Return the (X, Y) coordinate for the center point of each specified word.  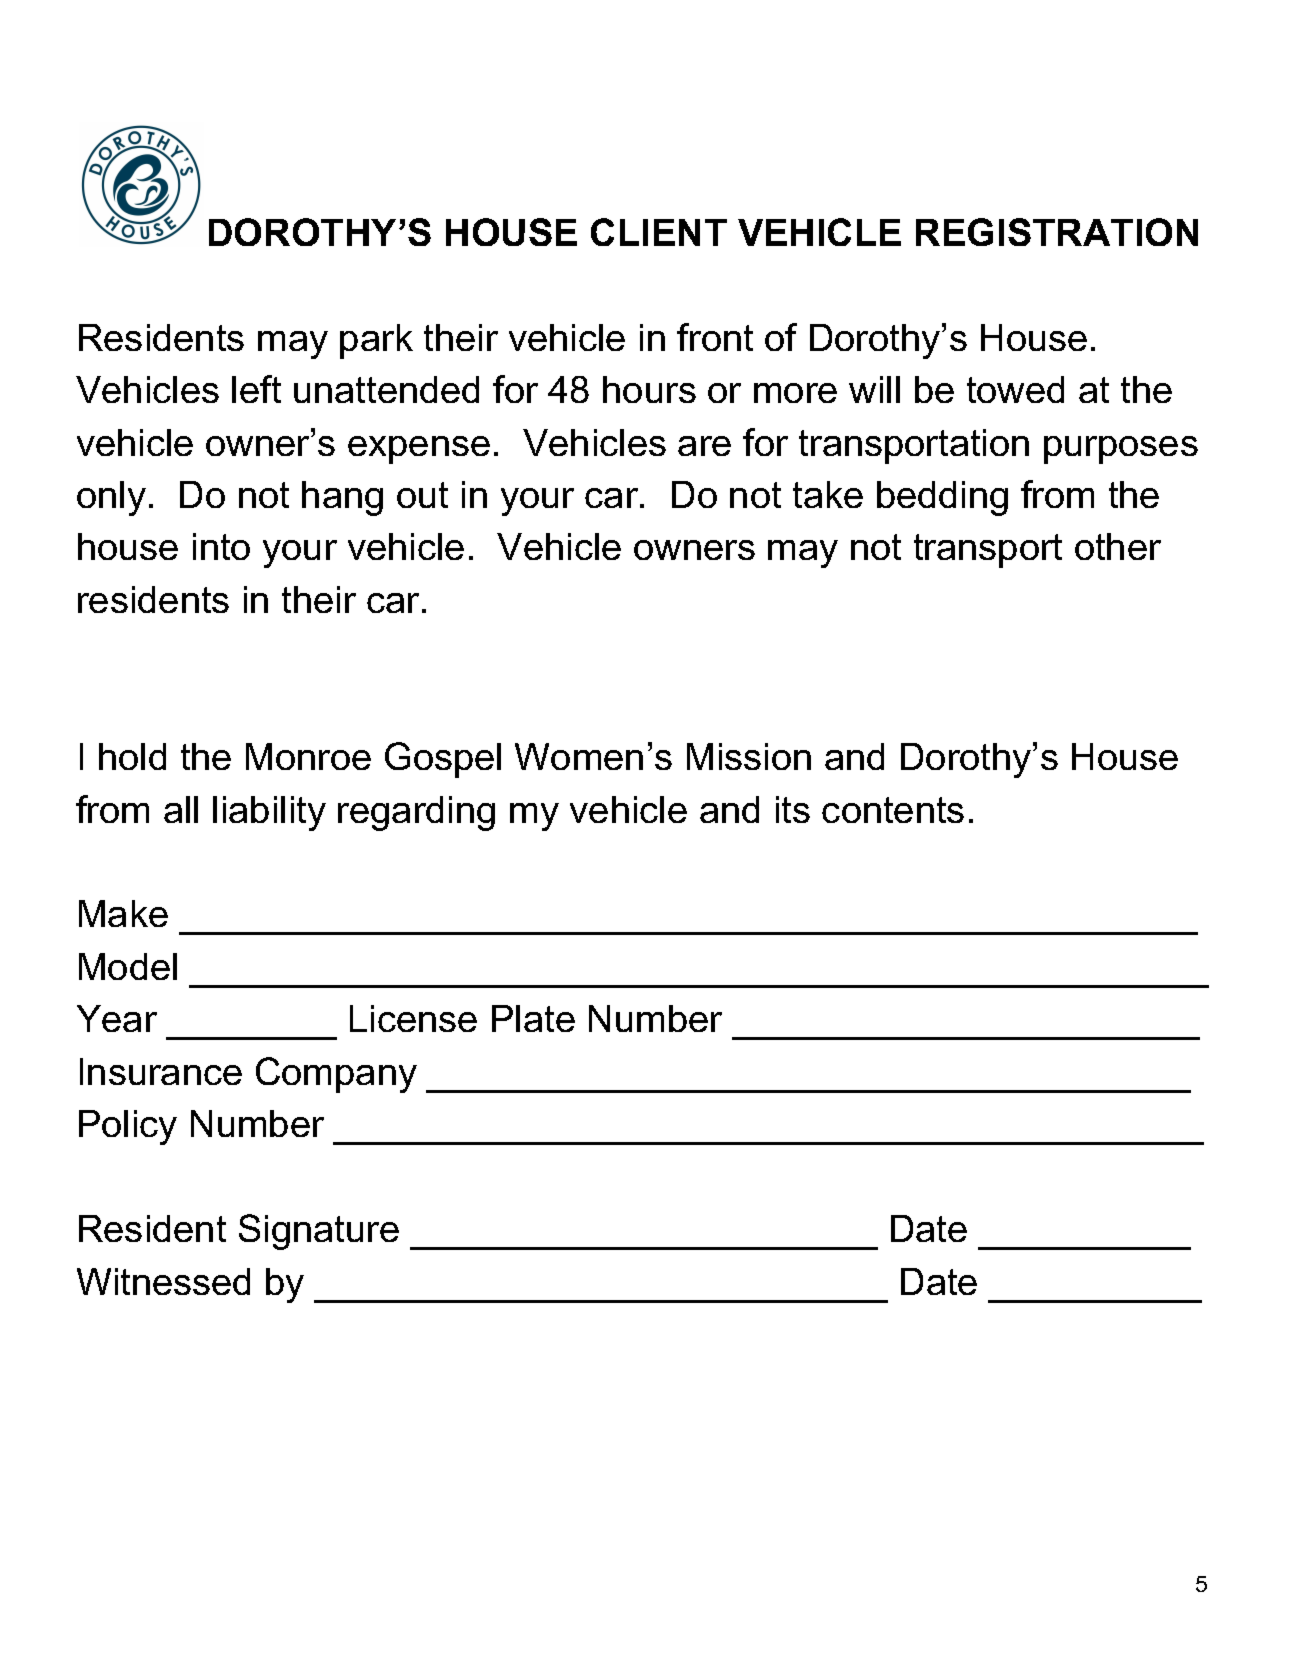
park (376, 341)
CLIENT (659, 232)
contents (893, 810)
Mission (749, 756)
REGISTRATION (1057, 232)
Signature (319, 1232)
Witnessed (163, 1281)
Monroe (308, 756)
